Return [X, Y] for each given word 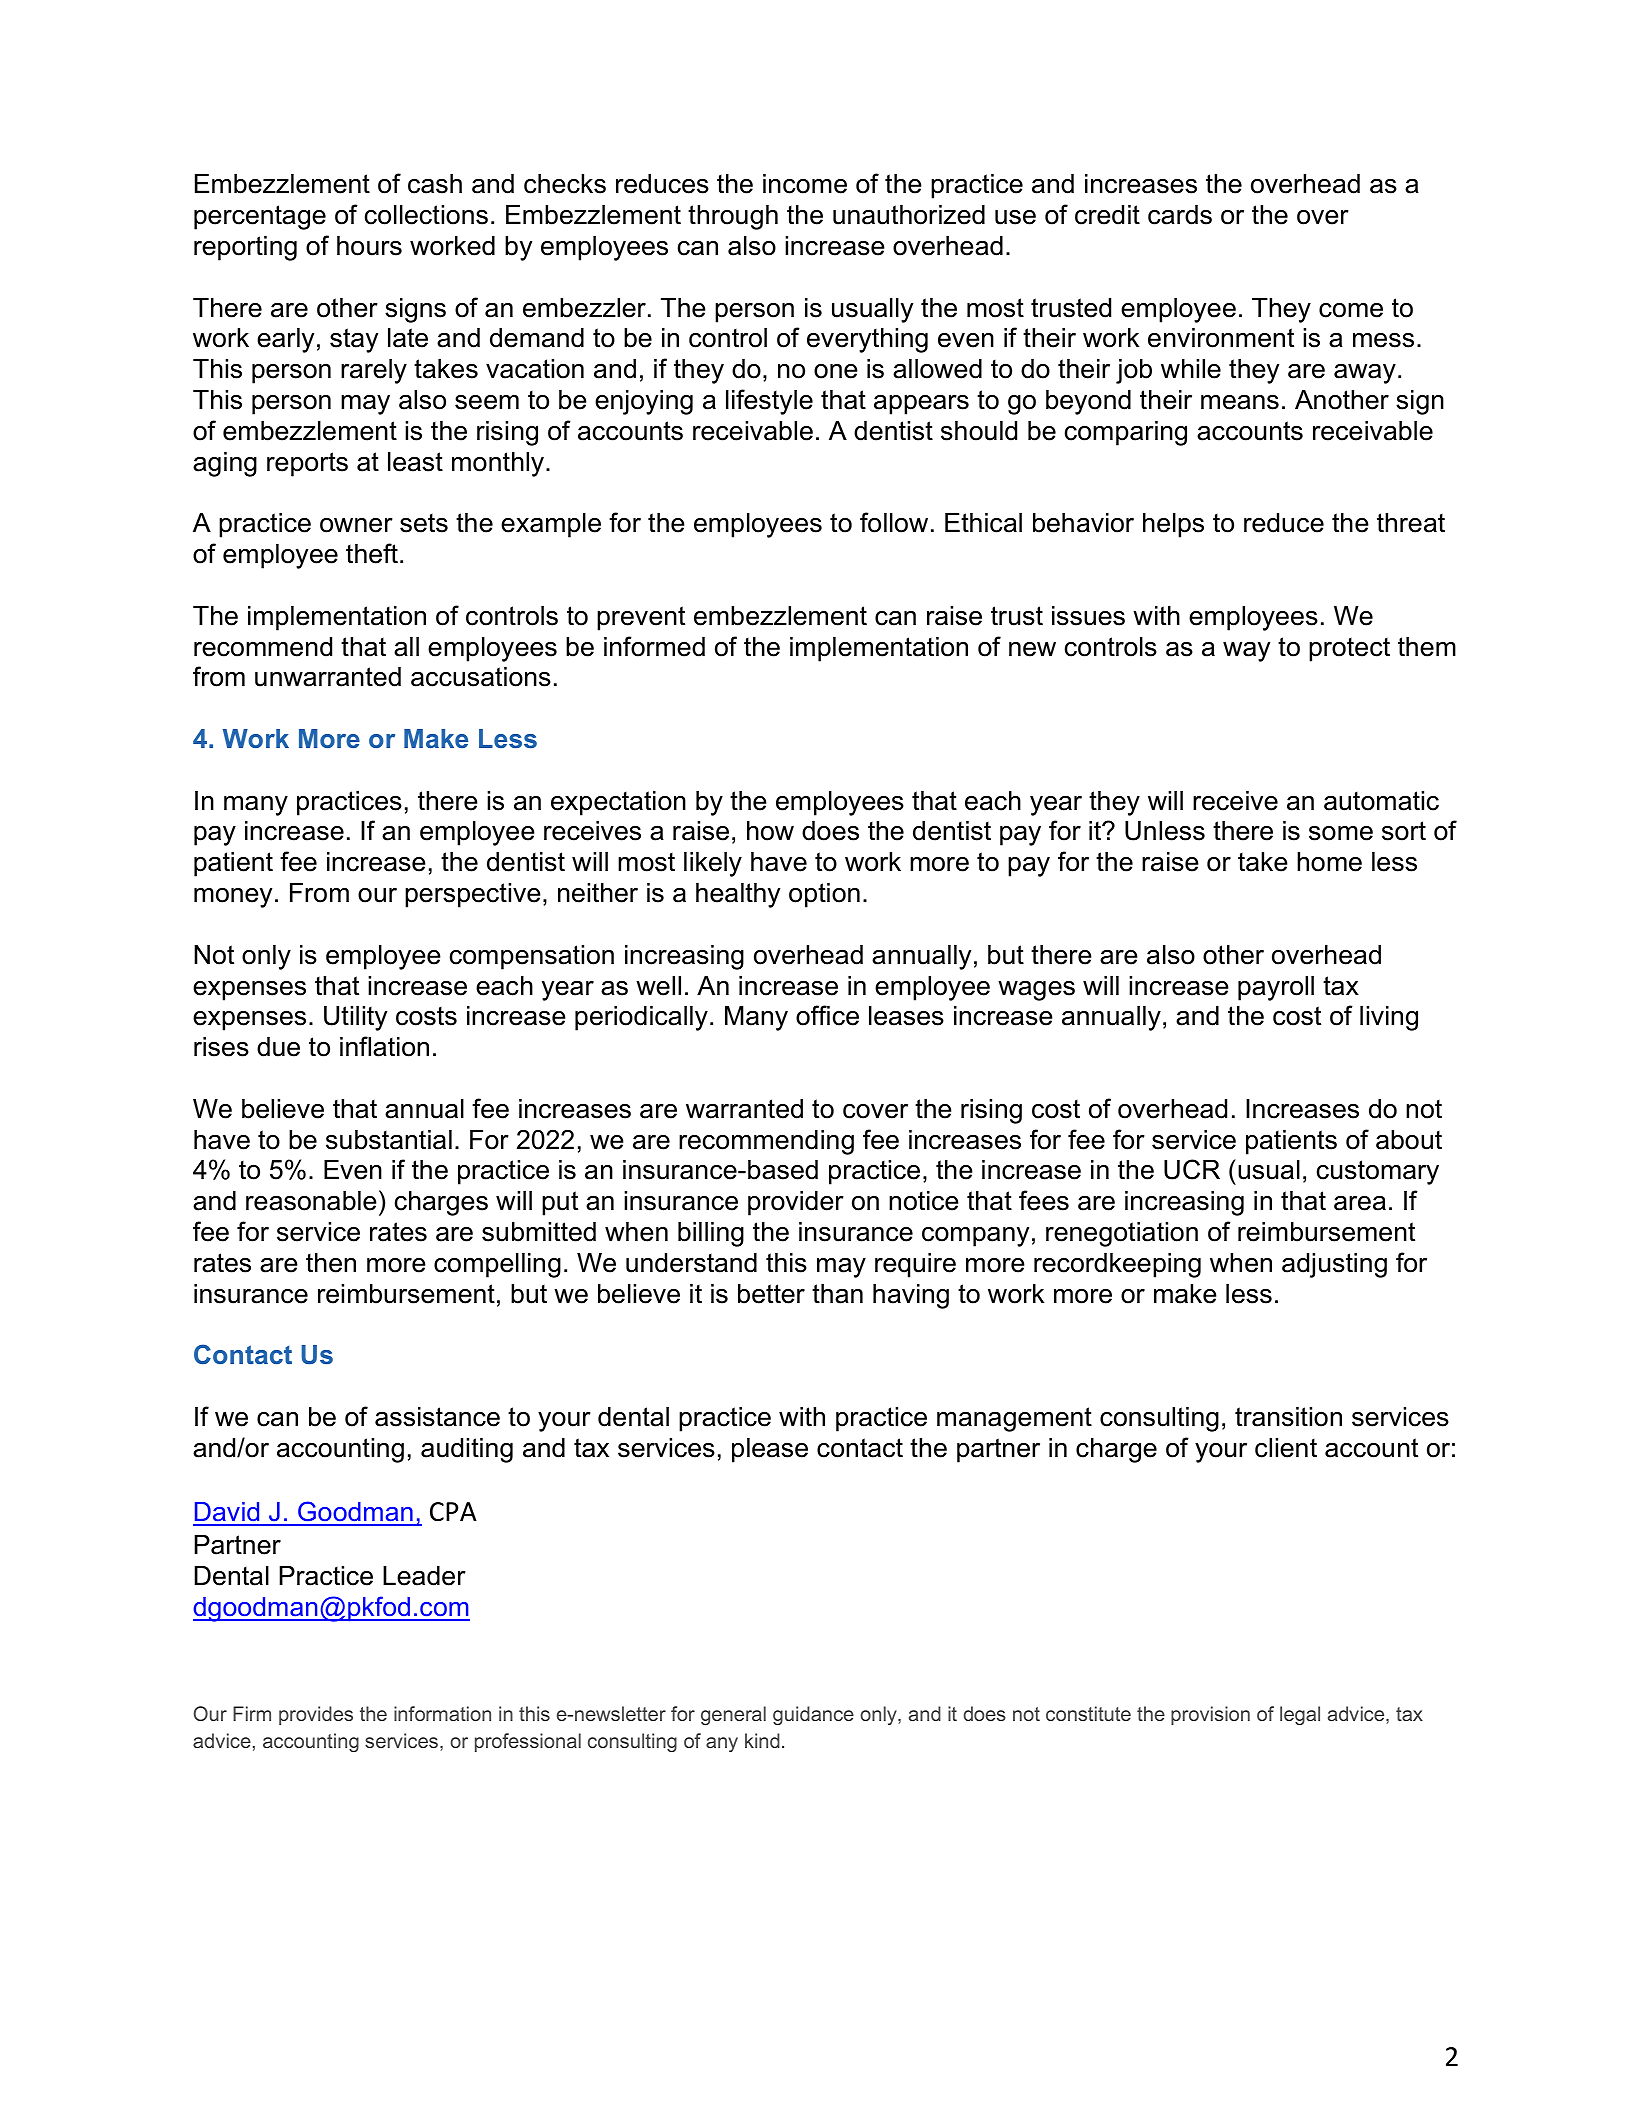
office [827, 1015]
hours [369, 246]
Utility [355, 1018]
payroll [1276, 988]
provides [316, 1715]
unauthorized [909, 215]
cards [1180, 215]
